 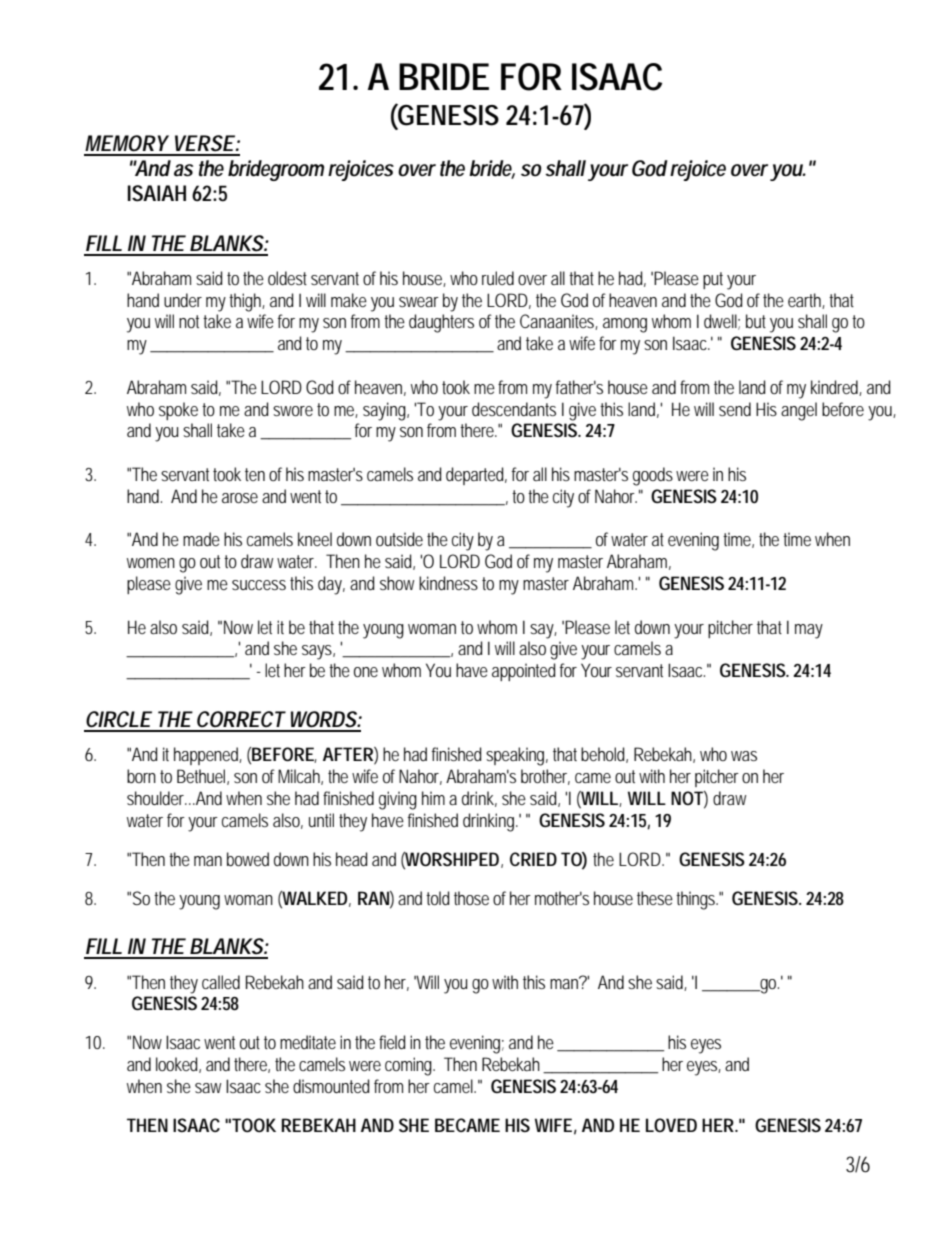 What do you see at coordinates (514, 409) in the document?
I see `descendants` at bounding box center [514, 409].
